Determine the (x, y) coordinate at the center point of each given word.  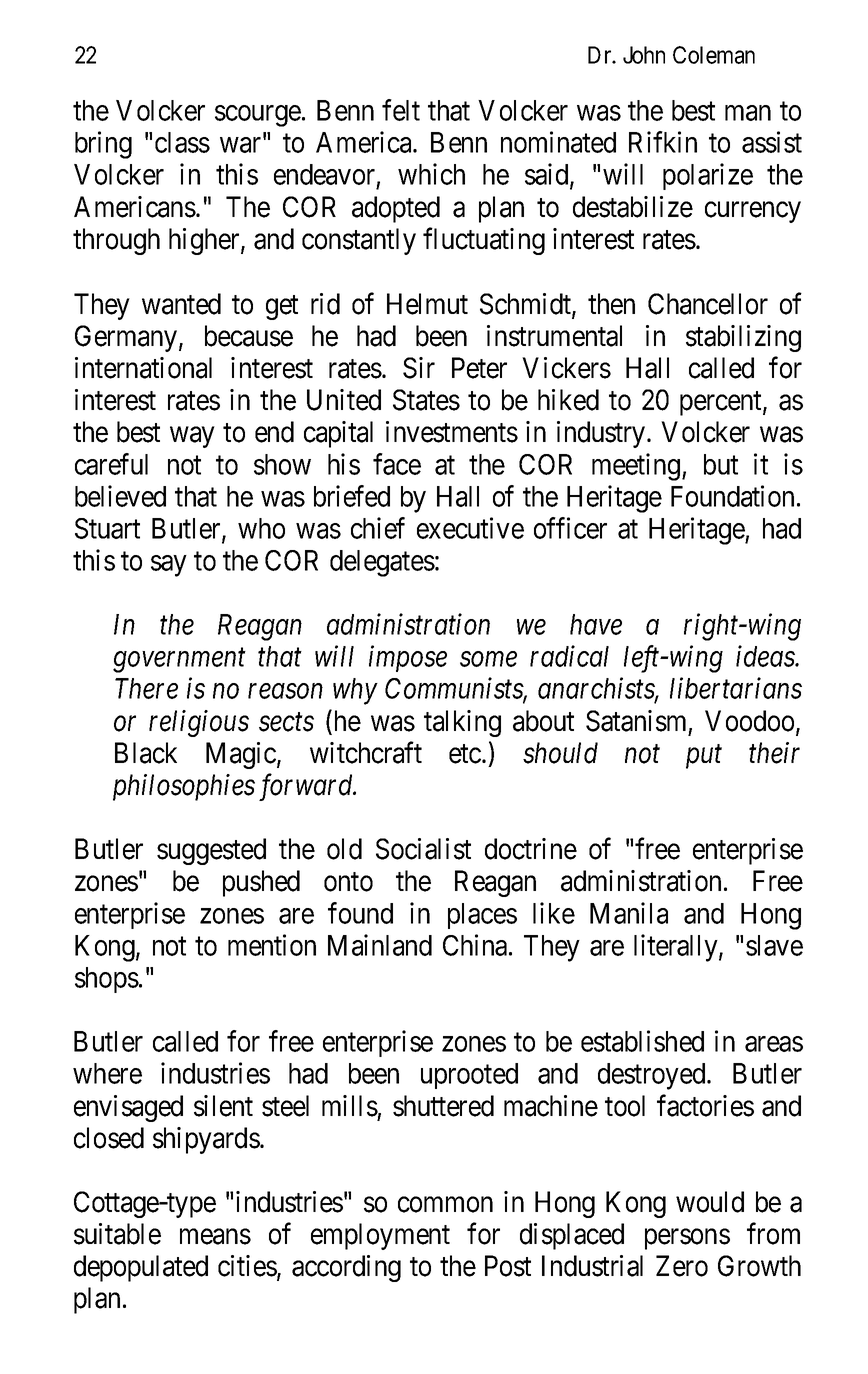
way (192, 437)
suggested (211, 851)
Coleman (714, 55)
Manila (629, 913)
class (182, 142)
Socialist (423, 849)
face (397, 464)
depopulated (141, 1268)
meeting (637, 467)
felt (401, 110)
